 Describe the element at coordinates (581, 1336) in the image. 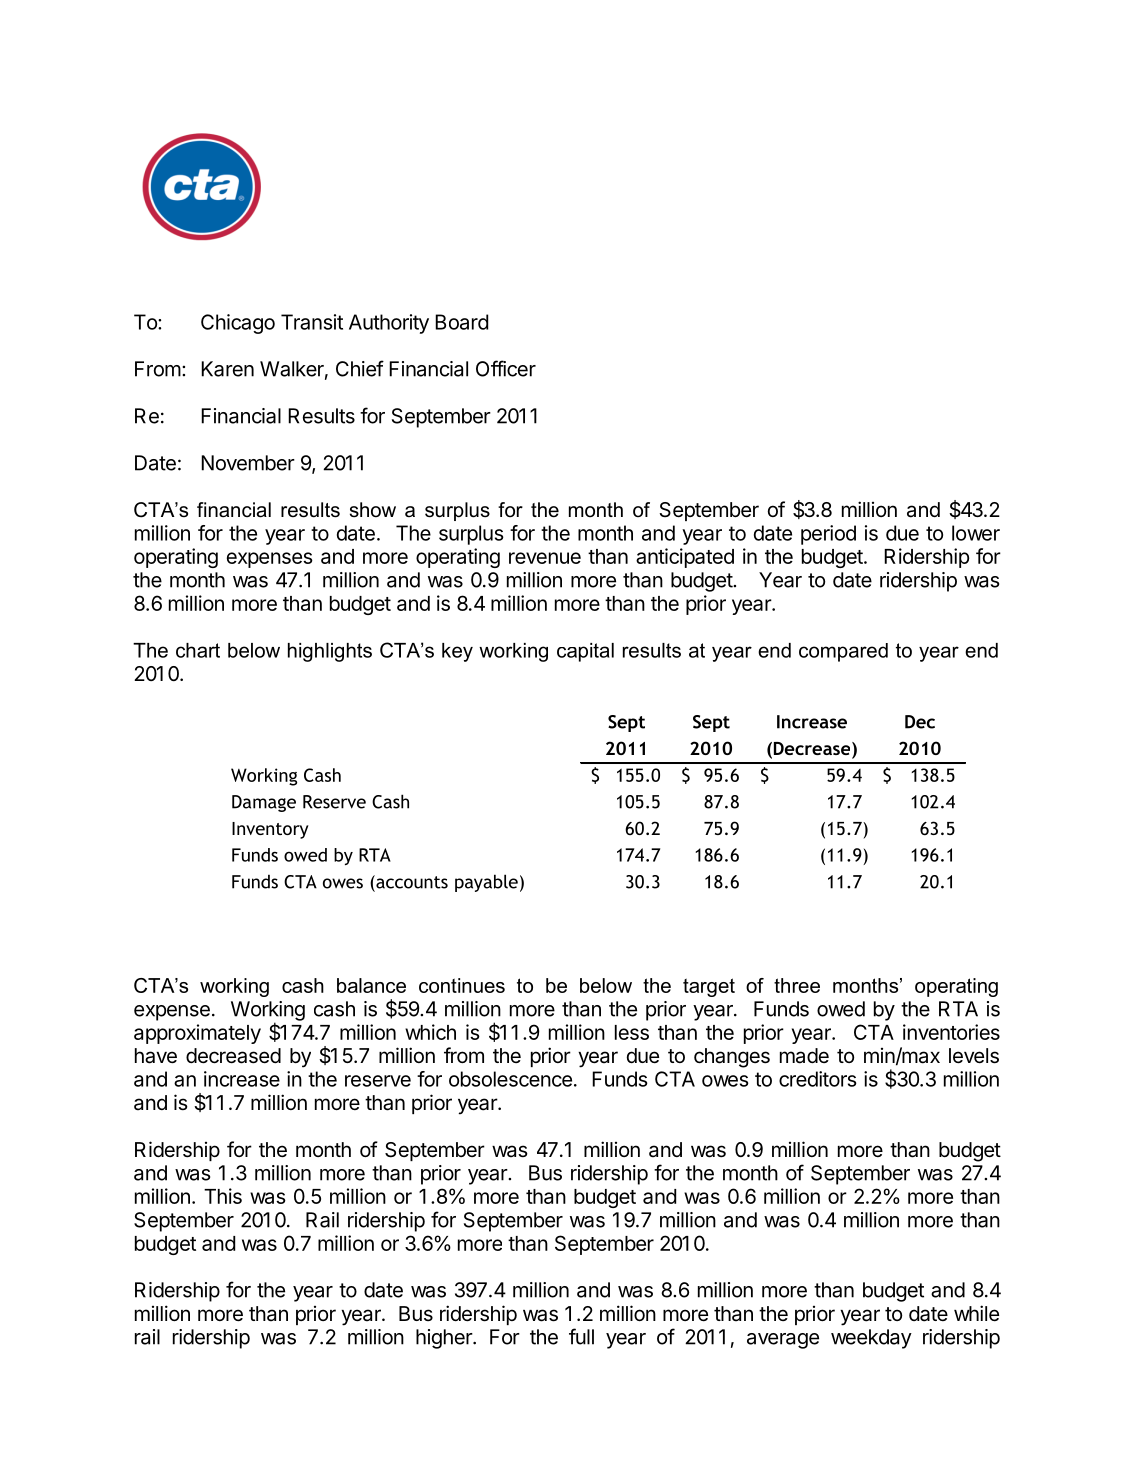

I see `full` at that location.
